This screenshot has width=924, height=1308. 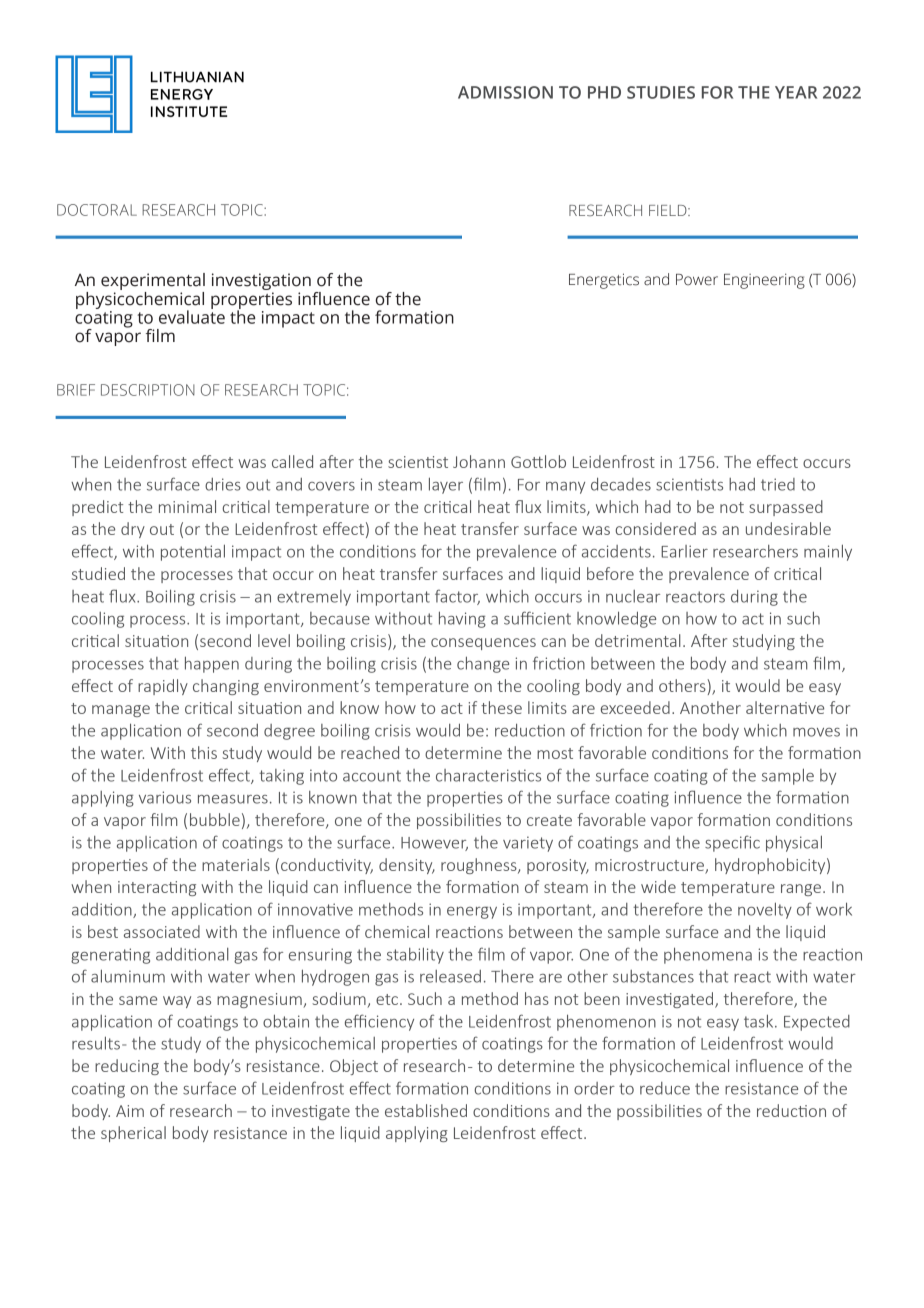 What do you see at coordinates (130, 1111) in the screenshot?
I see `Aim` at bounding box center [130, 1111].
